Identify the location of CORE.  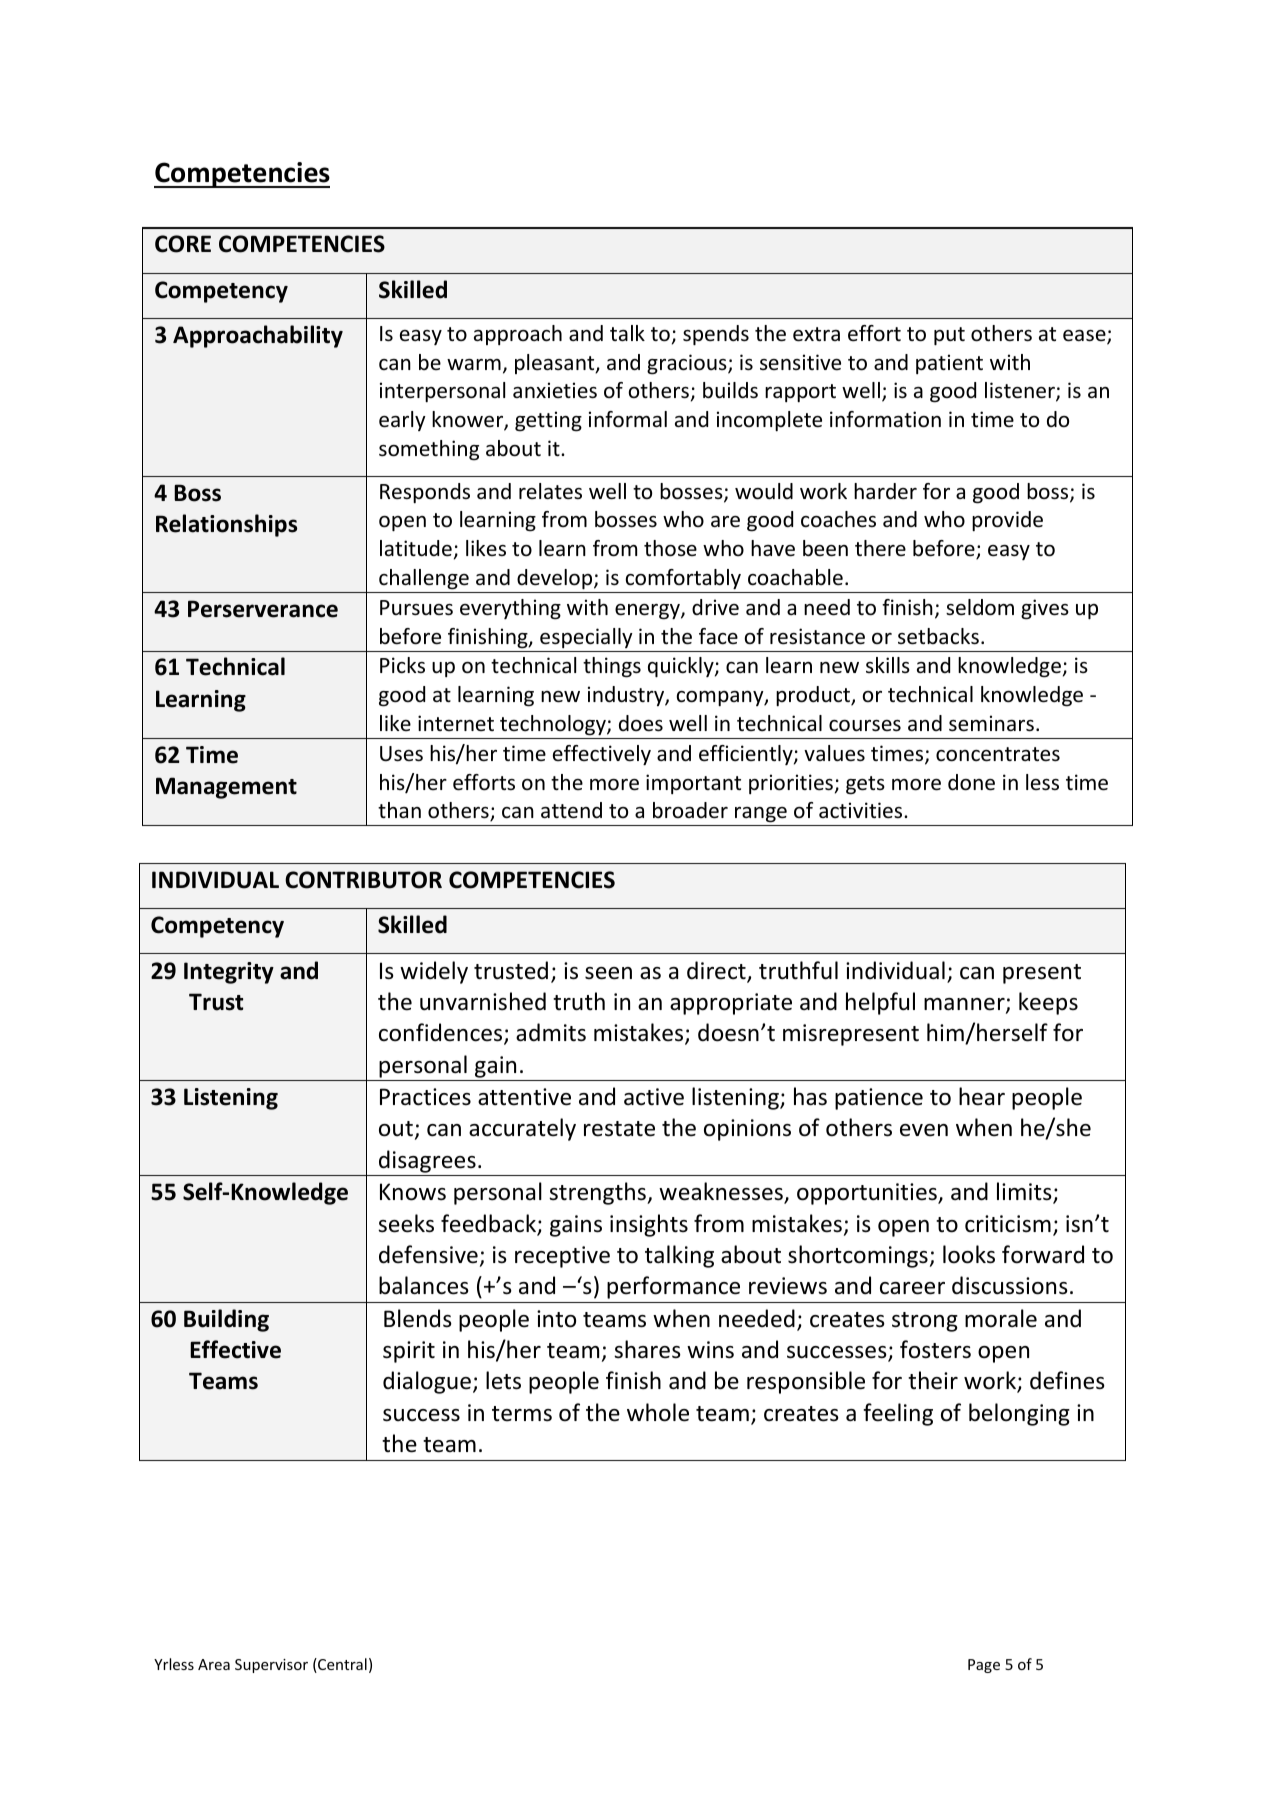
(183, 244).
